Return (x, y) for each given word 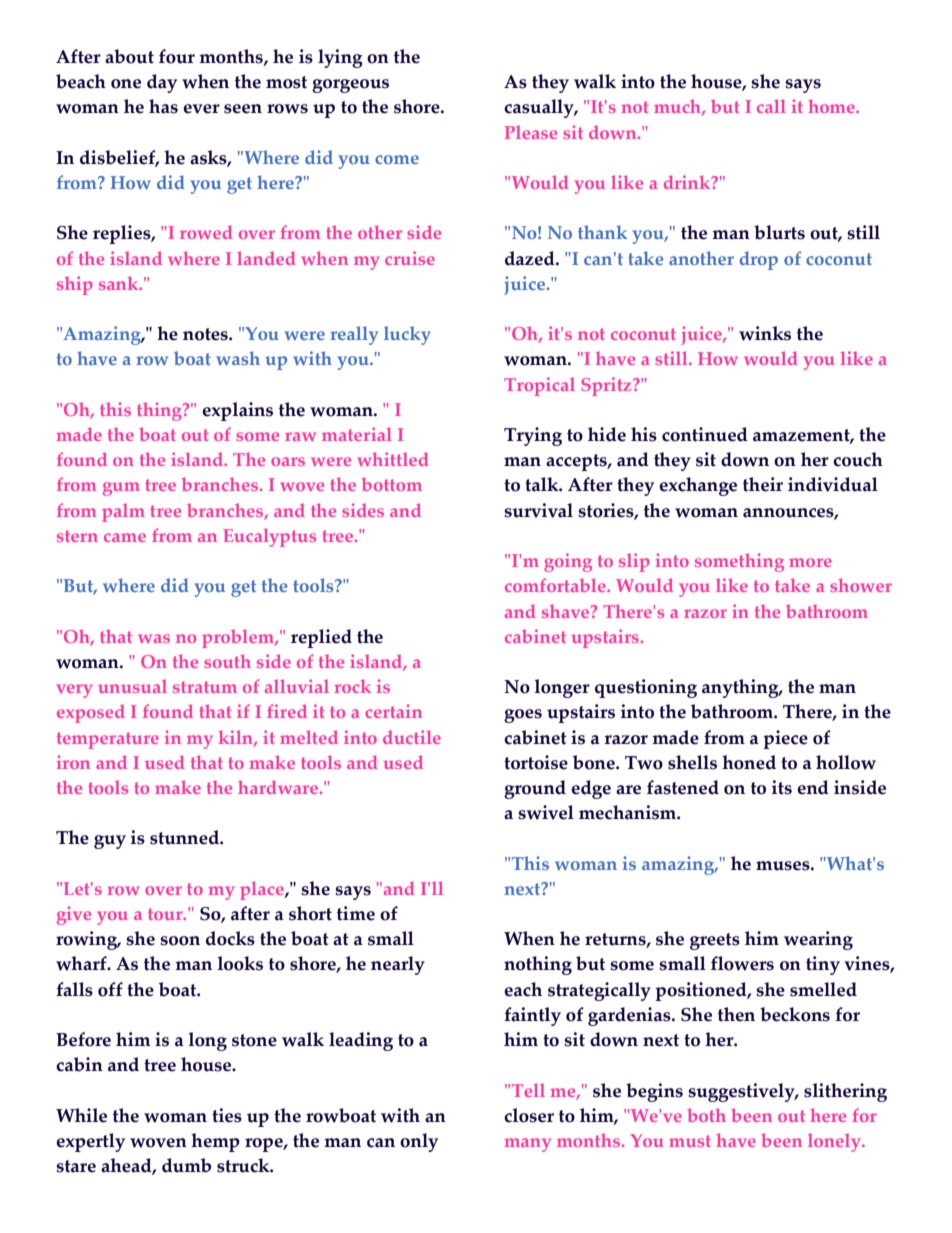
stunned (185, 837)
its (782, 787)
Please (531, 132)
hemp (215, 1142)
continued (705, 434)
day (162, 83)
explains (237, 411)
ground (535, 789)
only (419, 1142)
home (832, 106)
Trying (533, 436)
